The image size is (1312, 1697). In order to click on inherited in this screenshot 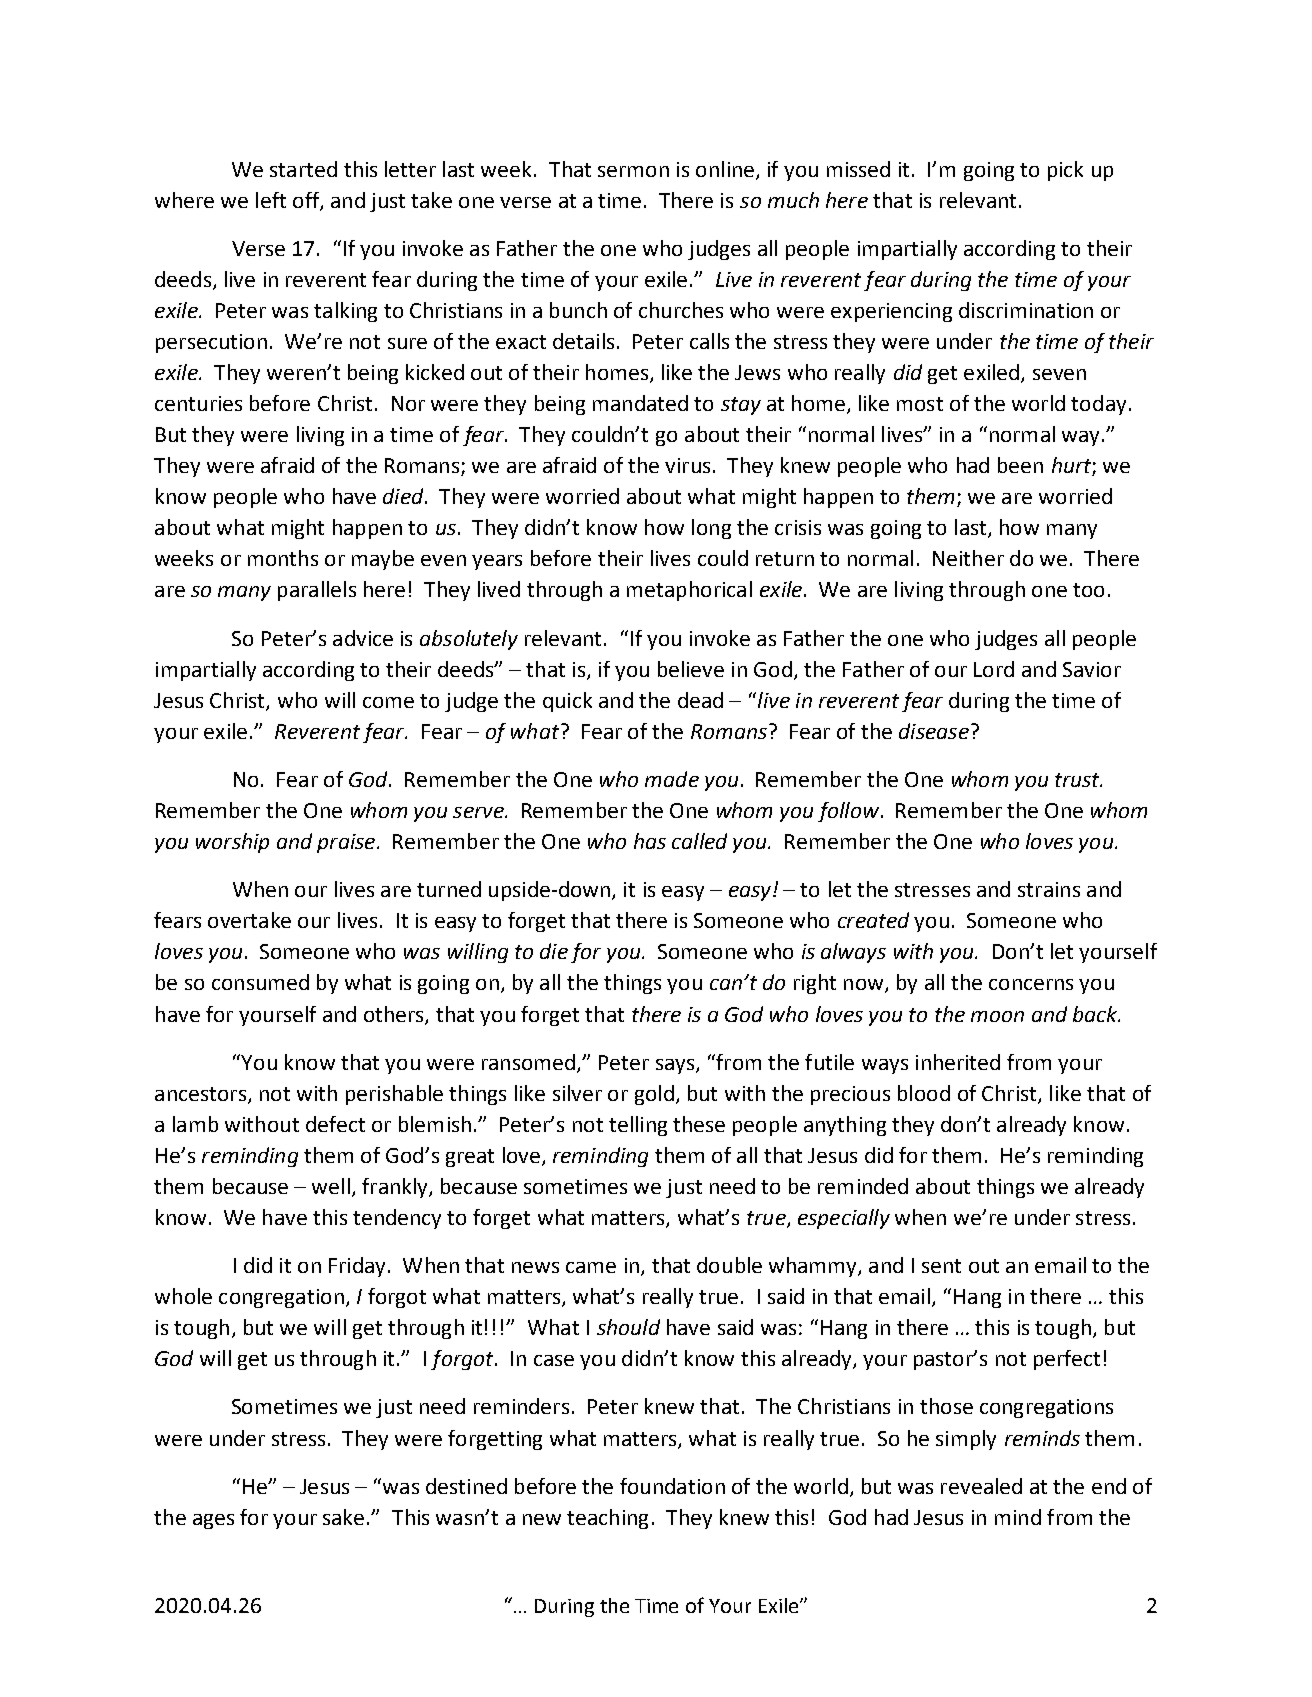, I will do `click(958, 1062)`.
